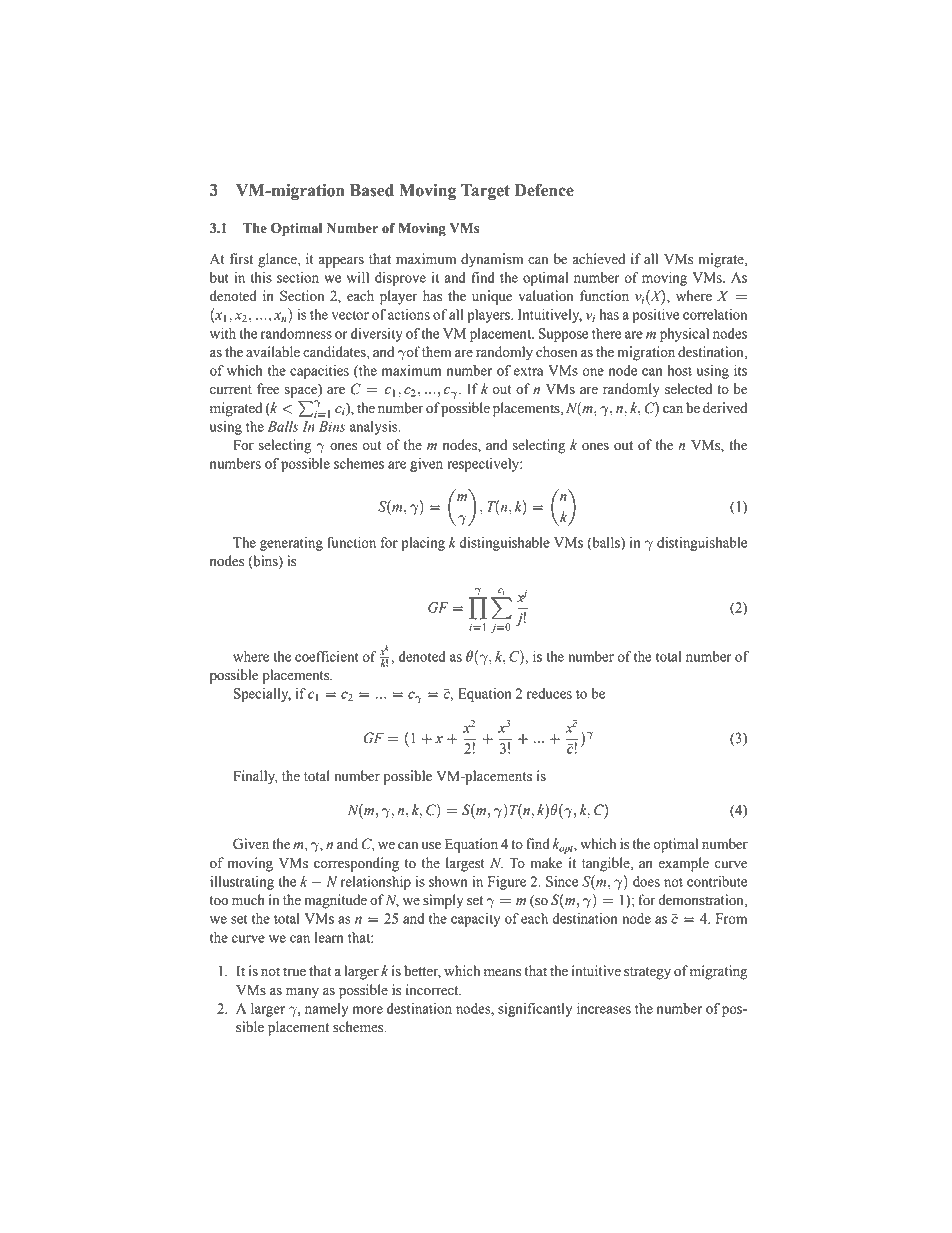  Describe the element at coordinates (262, 695) in the screenshot. I see `Specially` at that location.
